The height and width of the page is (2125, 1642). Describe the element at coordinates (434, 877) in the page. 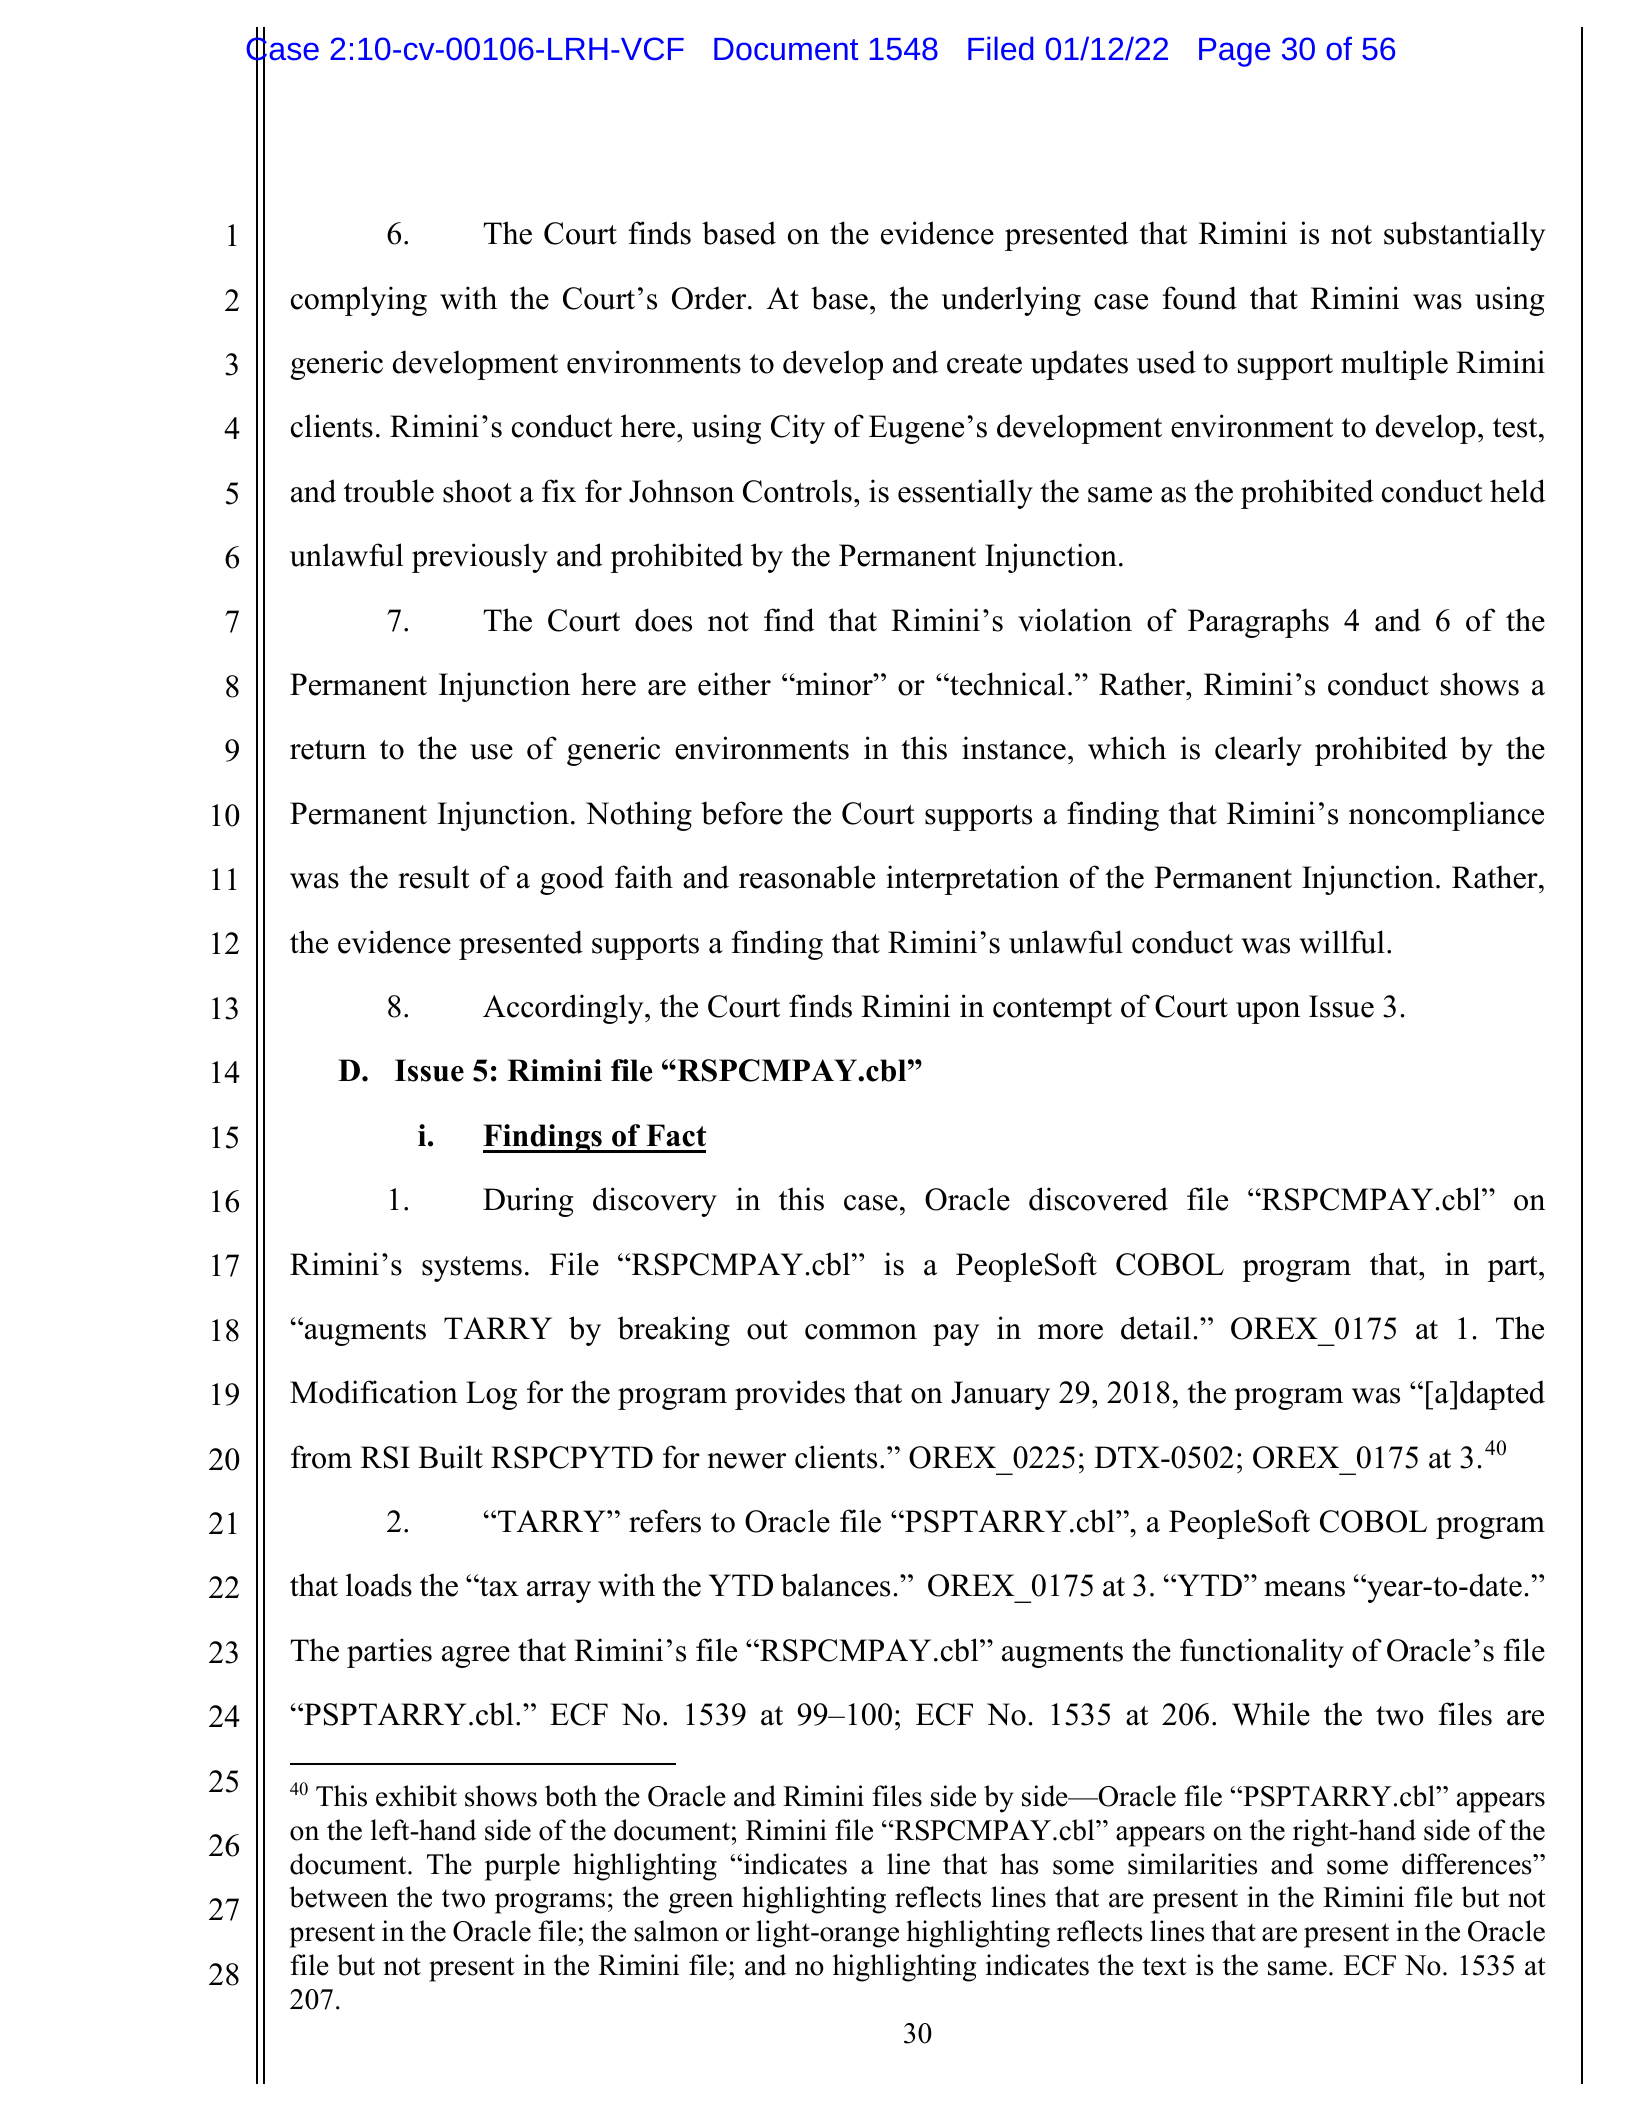

I see `result` at that location.
